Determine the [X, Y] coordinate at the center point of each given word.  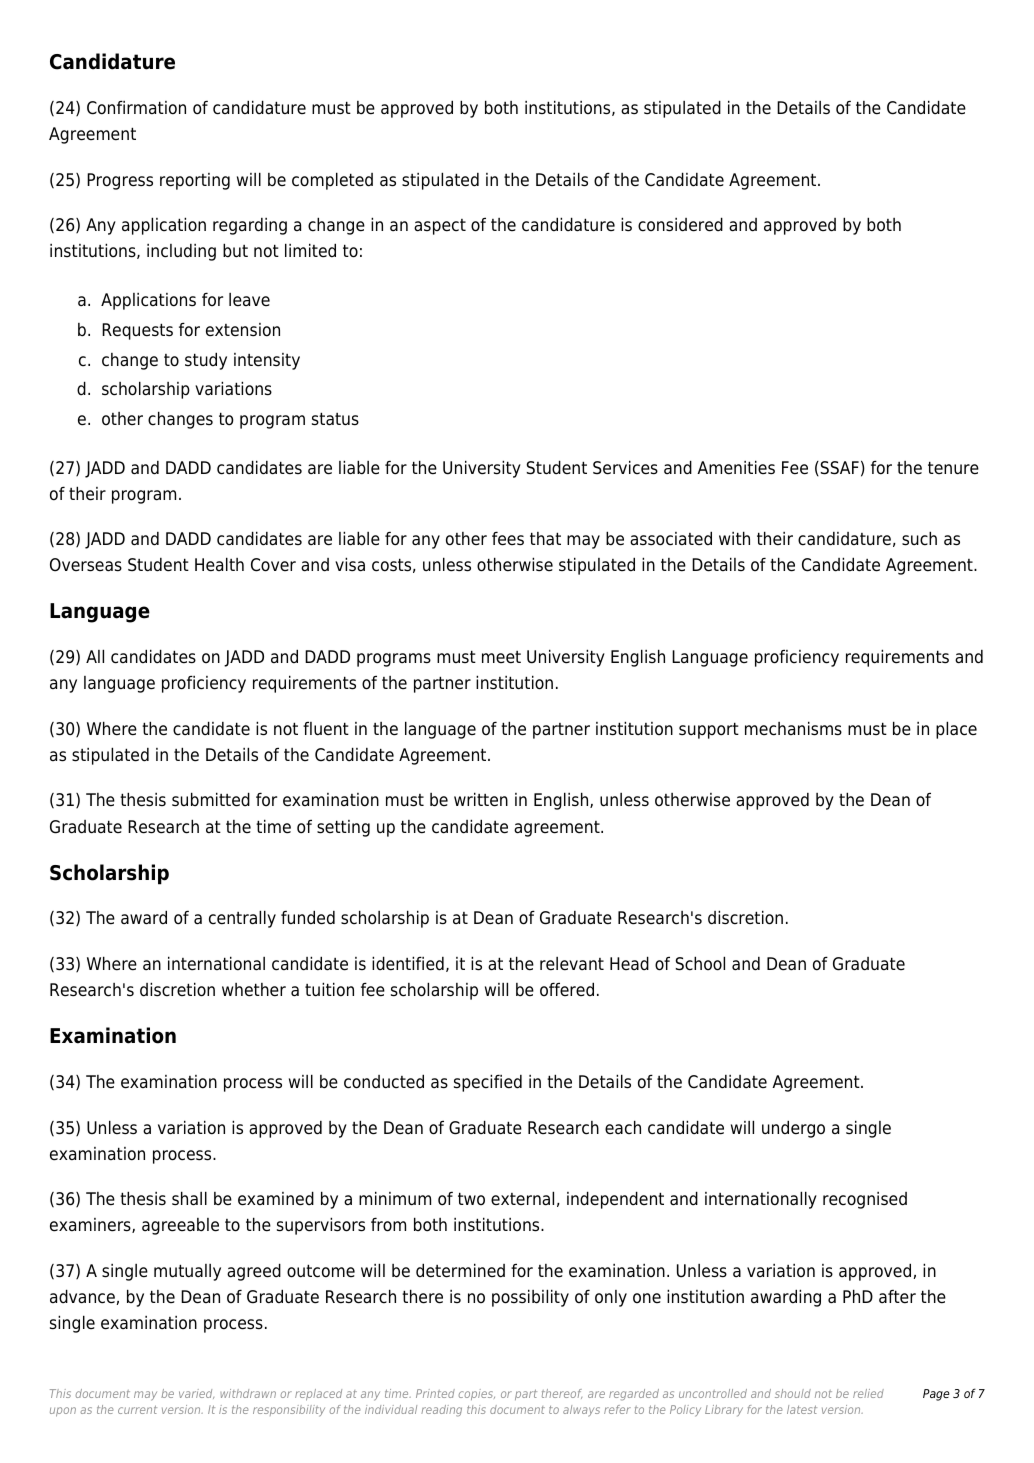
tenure [953, 468]
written [481, 799]
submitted [211, 799]
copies [477, 1394]
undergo [793, 1129]
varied [196, 1394]
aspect [440, 227]
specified [488, 1083]
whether [254, 990]
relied [868, 1393]
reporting [195, 181]
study [206, 361]
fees [508, 538]
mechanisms [793, 728]
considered [680, 224]
